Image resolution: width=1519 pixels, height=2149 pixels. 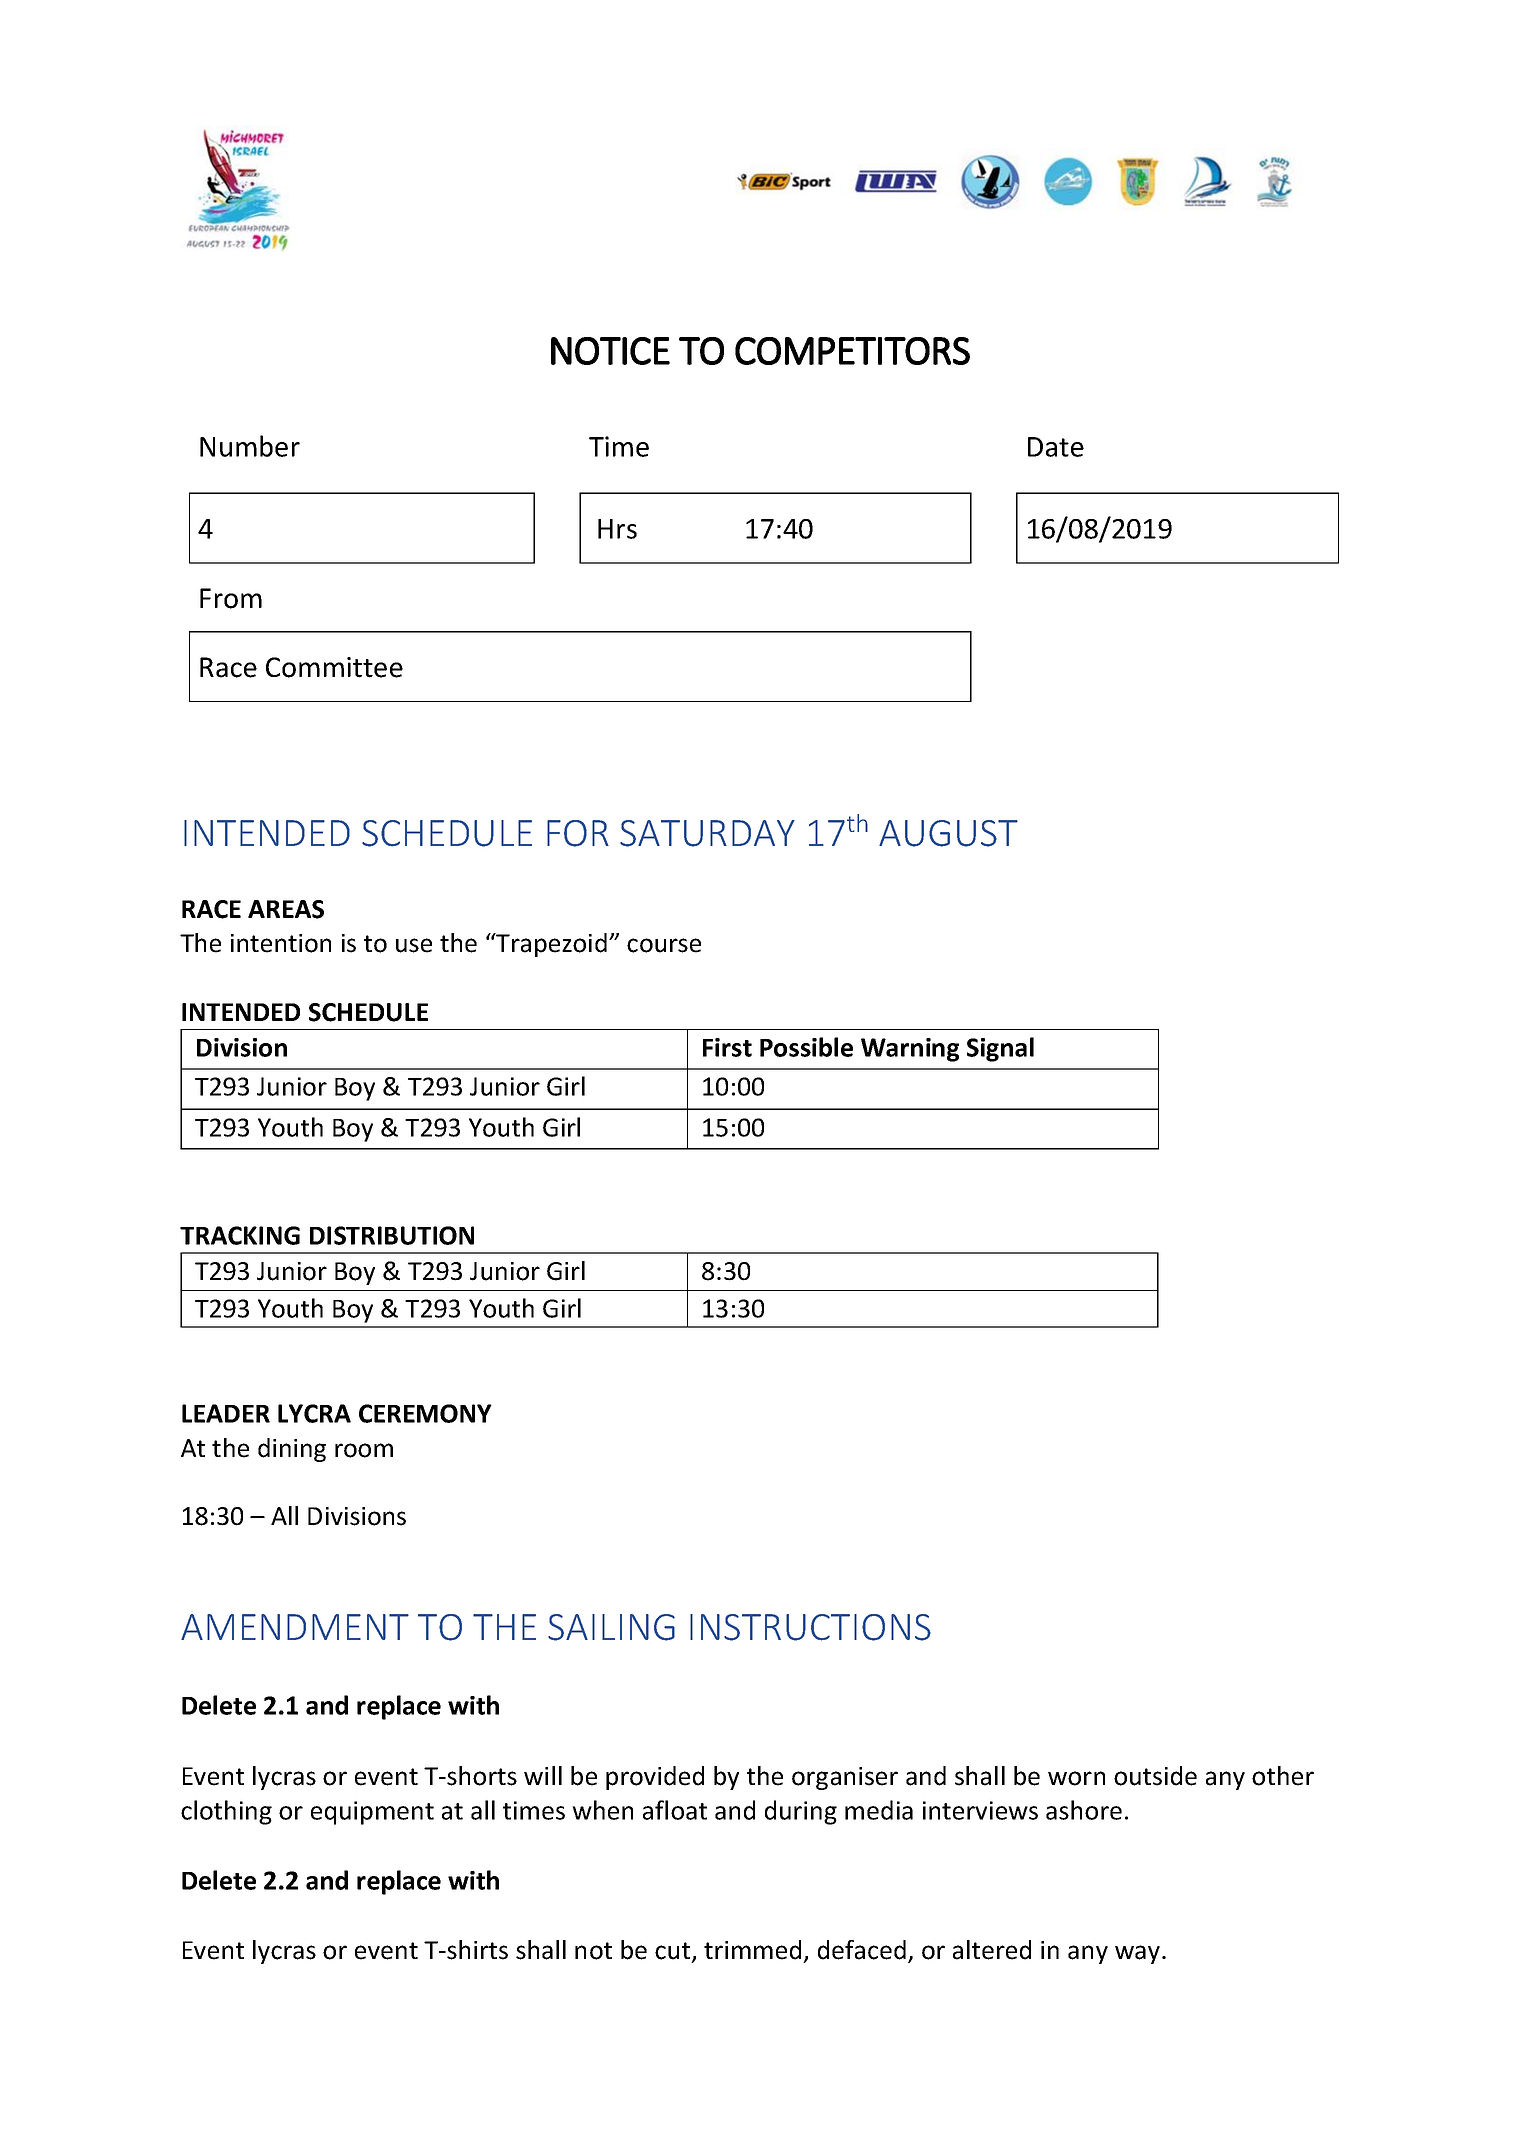 What do you see at coordinates (250, 446) in the page?
I see `Number` at bounding box center [250, 446].
